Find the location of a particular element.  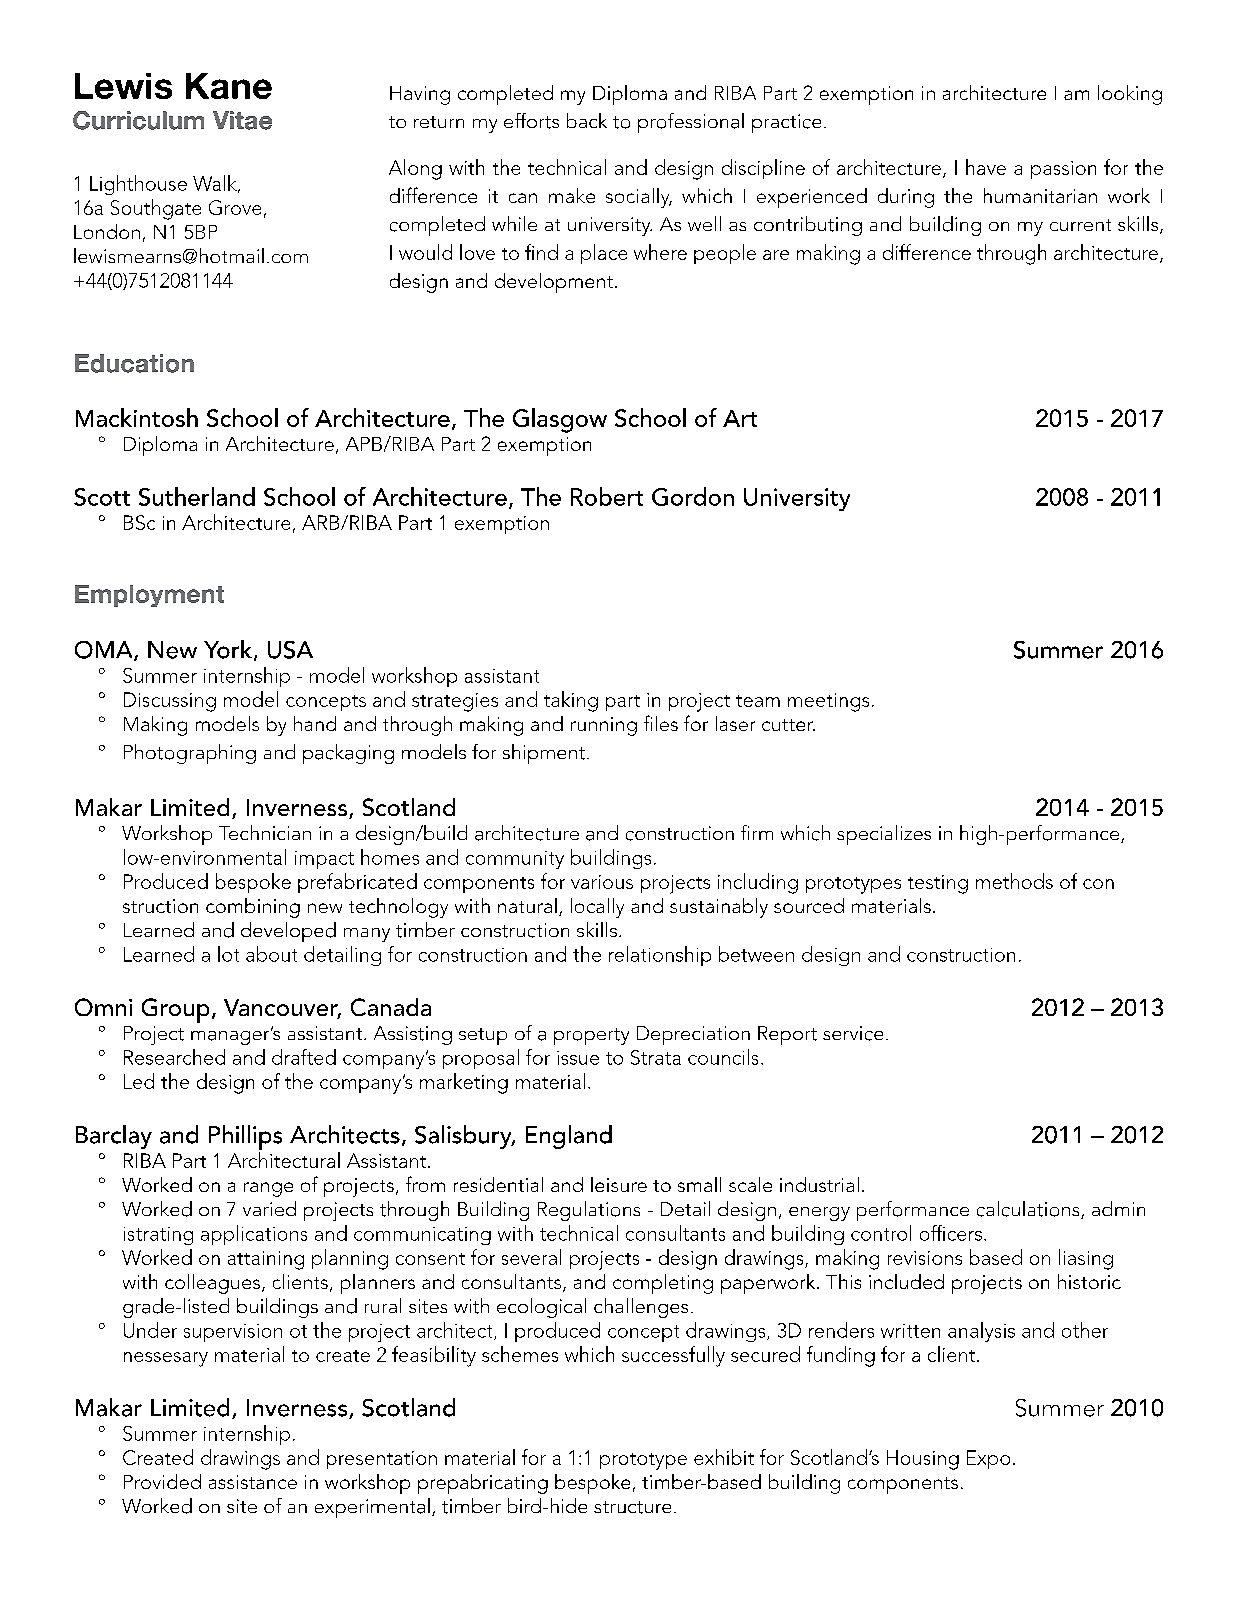

back is located at coordinates (587, 120).
